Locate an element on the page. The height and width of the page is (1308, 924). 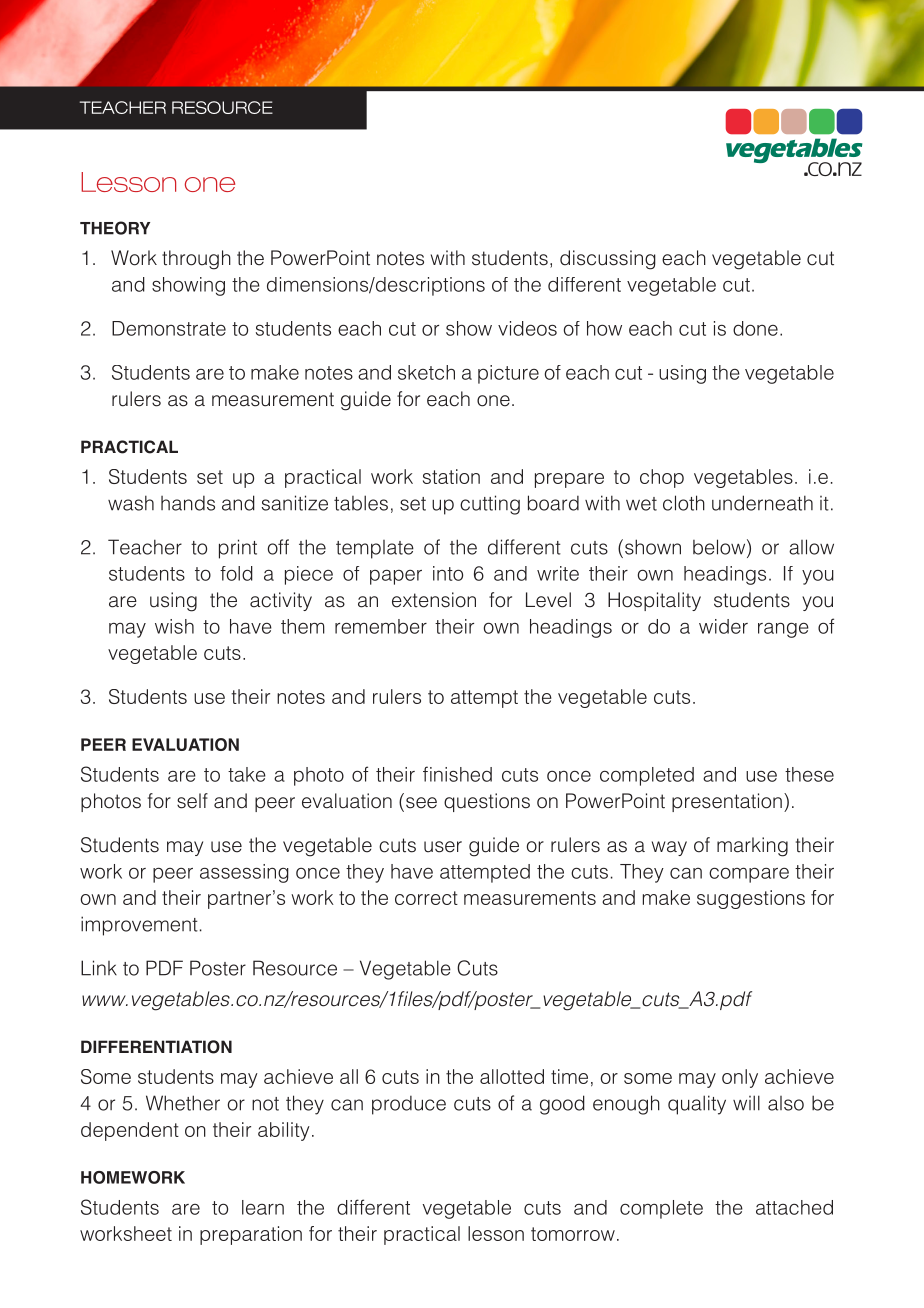
take is located at coordinates (247, 774).
